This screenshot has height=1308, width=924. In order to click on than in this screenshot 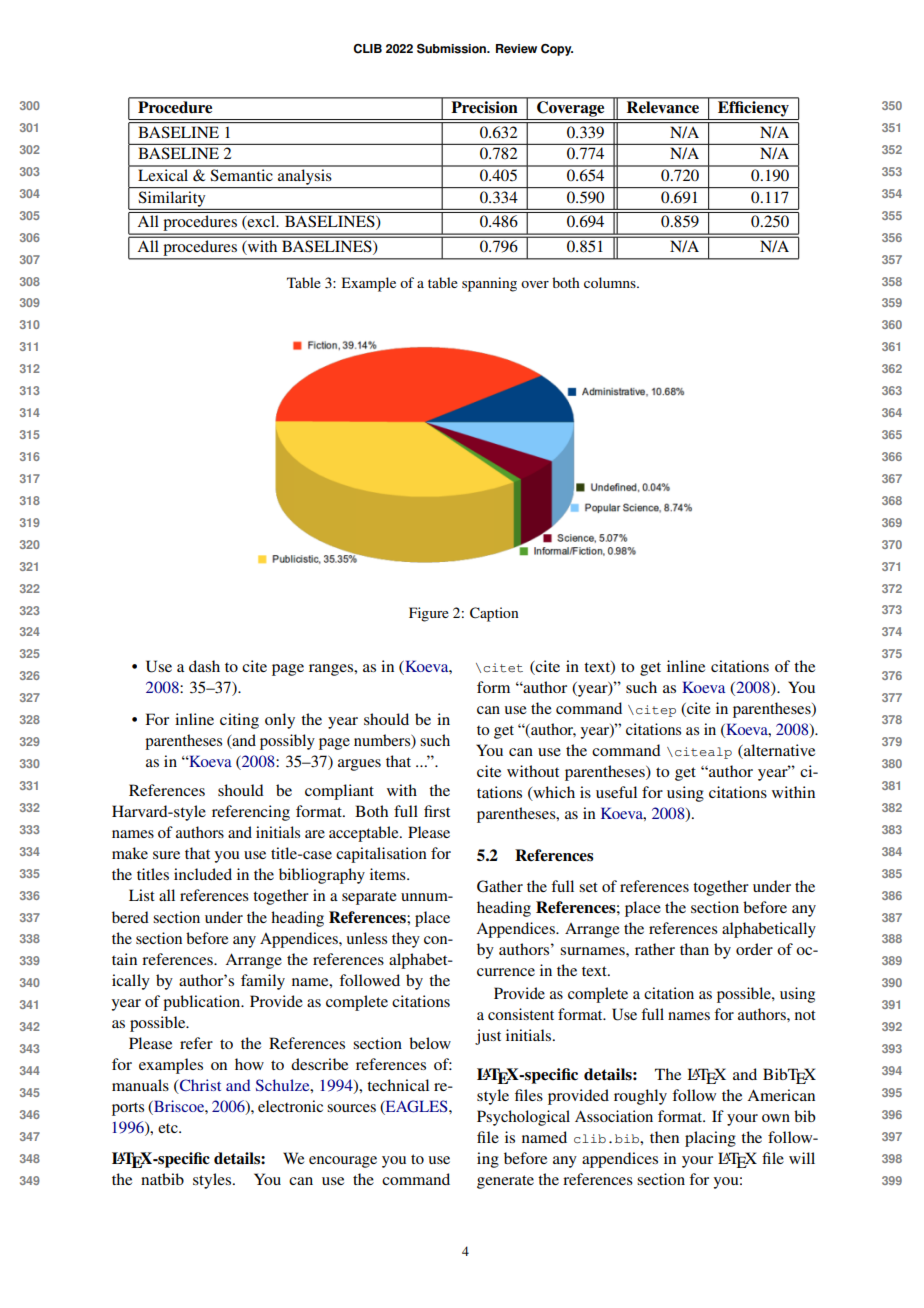, I will do `click(694, 949)`.
